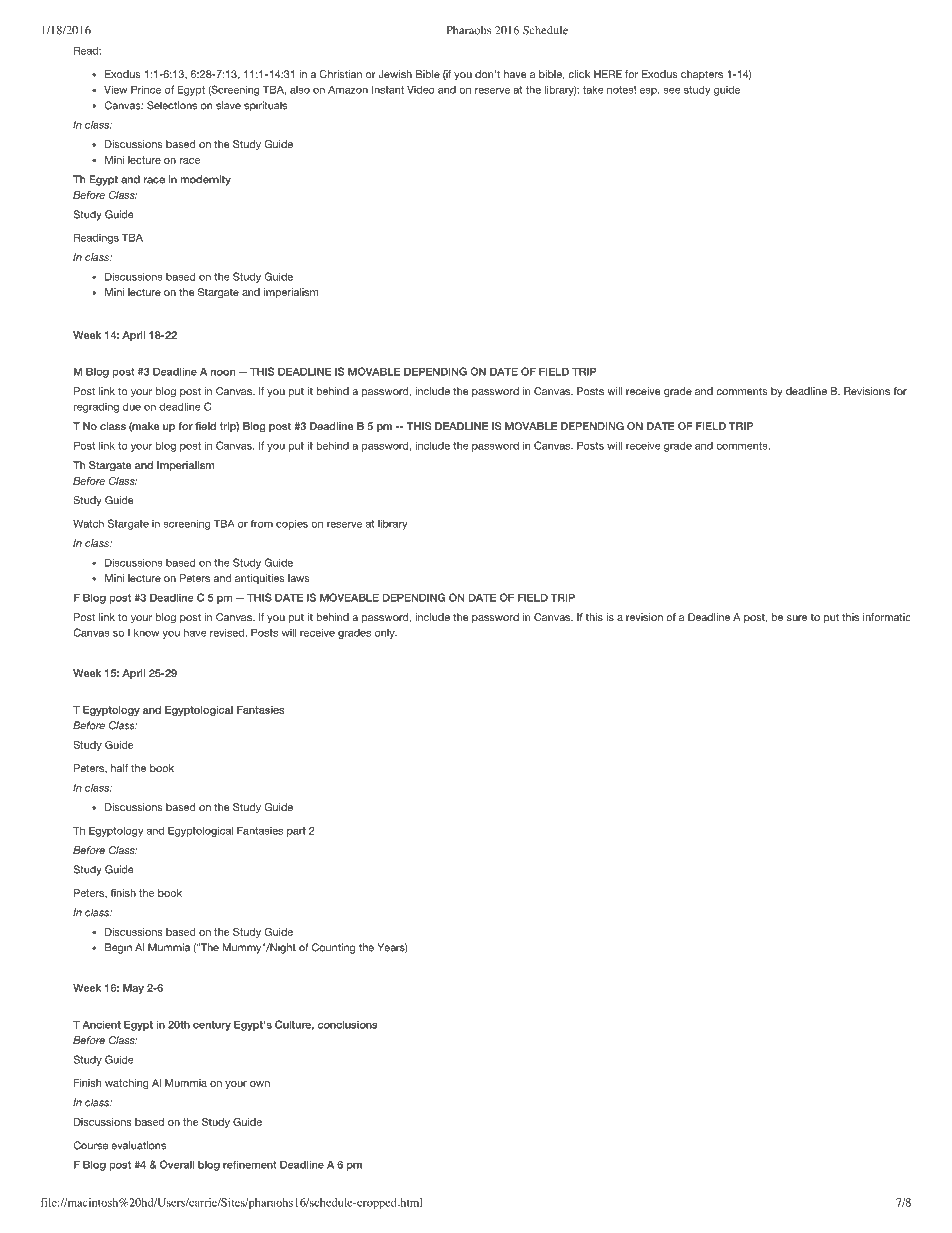  I want to click on Video, so click(421, 89).
